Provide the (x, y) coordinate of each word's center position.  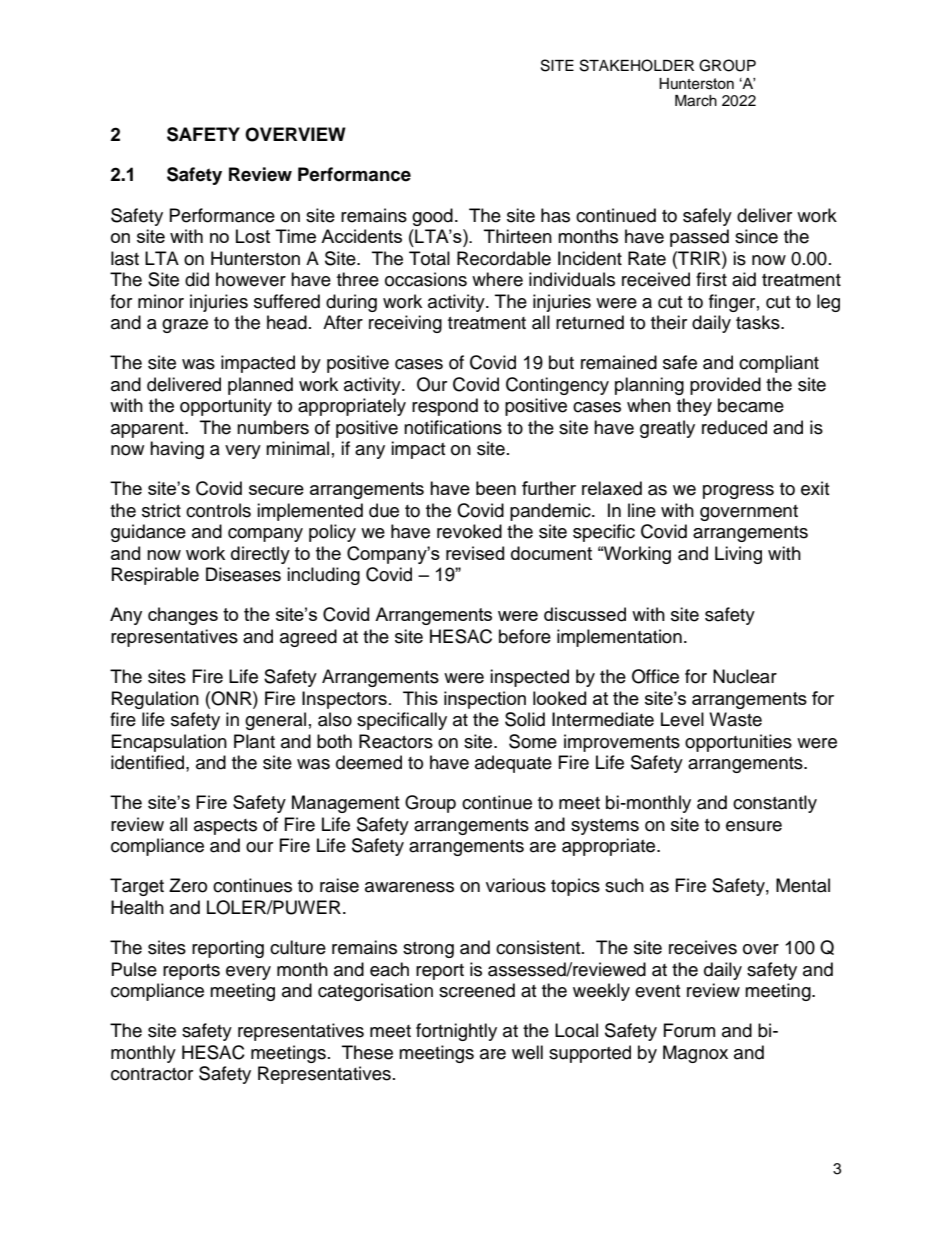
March (696, 101)
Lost (253, 236)
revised (475, 553)
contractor (152, 1074)
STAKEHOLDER (637, 65)
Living (738, 555)
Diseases (243, 574)
